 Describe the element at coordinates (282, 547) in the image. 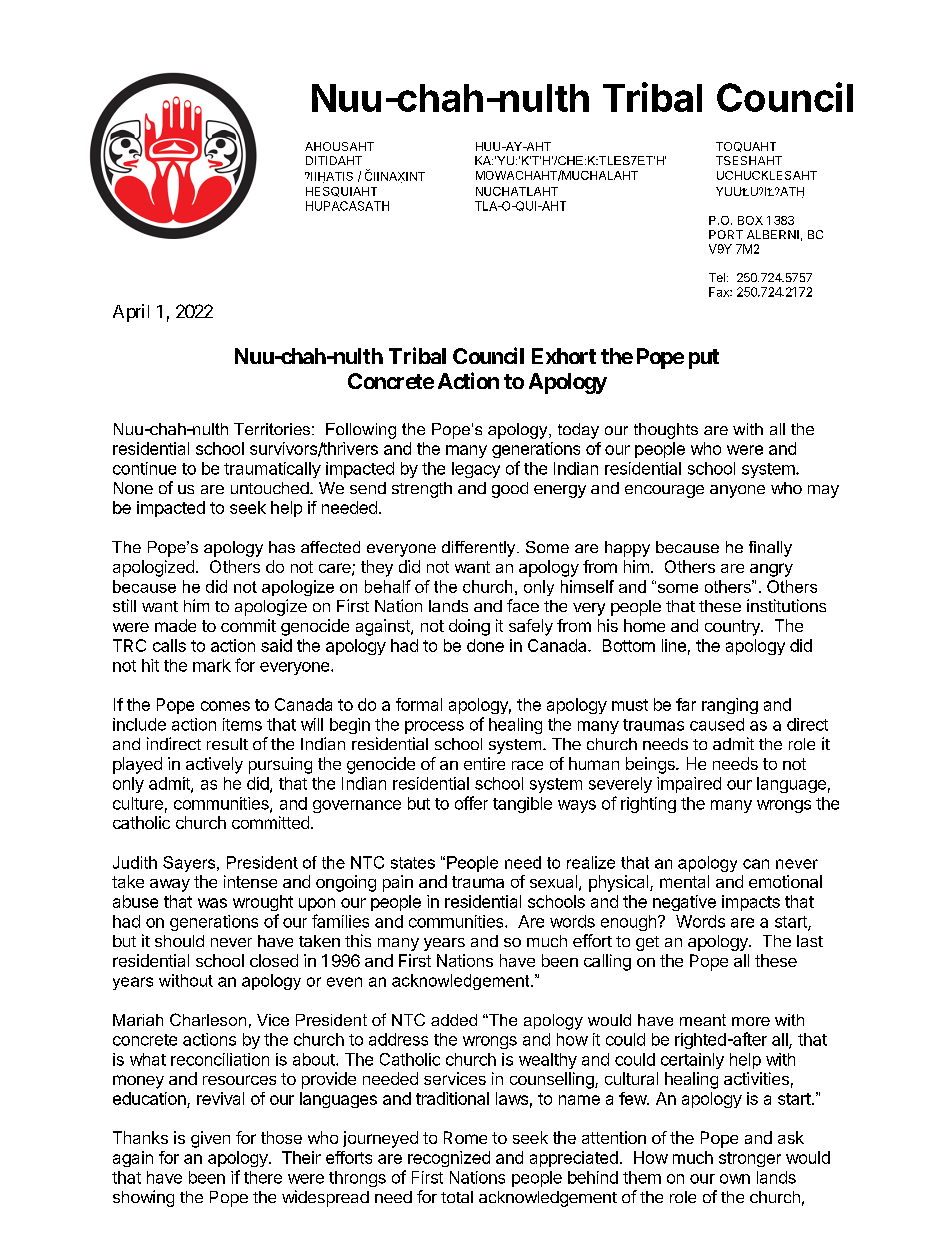

I see `has` at that location.
